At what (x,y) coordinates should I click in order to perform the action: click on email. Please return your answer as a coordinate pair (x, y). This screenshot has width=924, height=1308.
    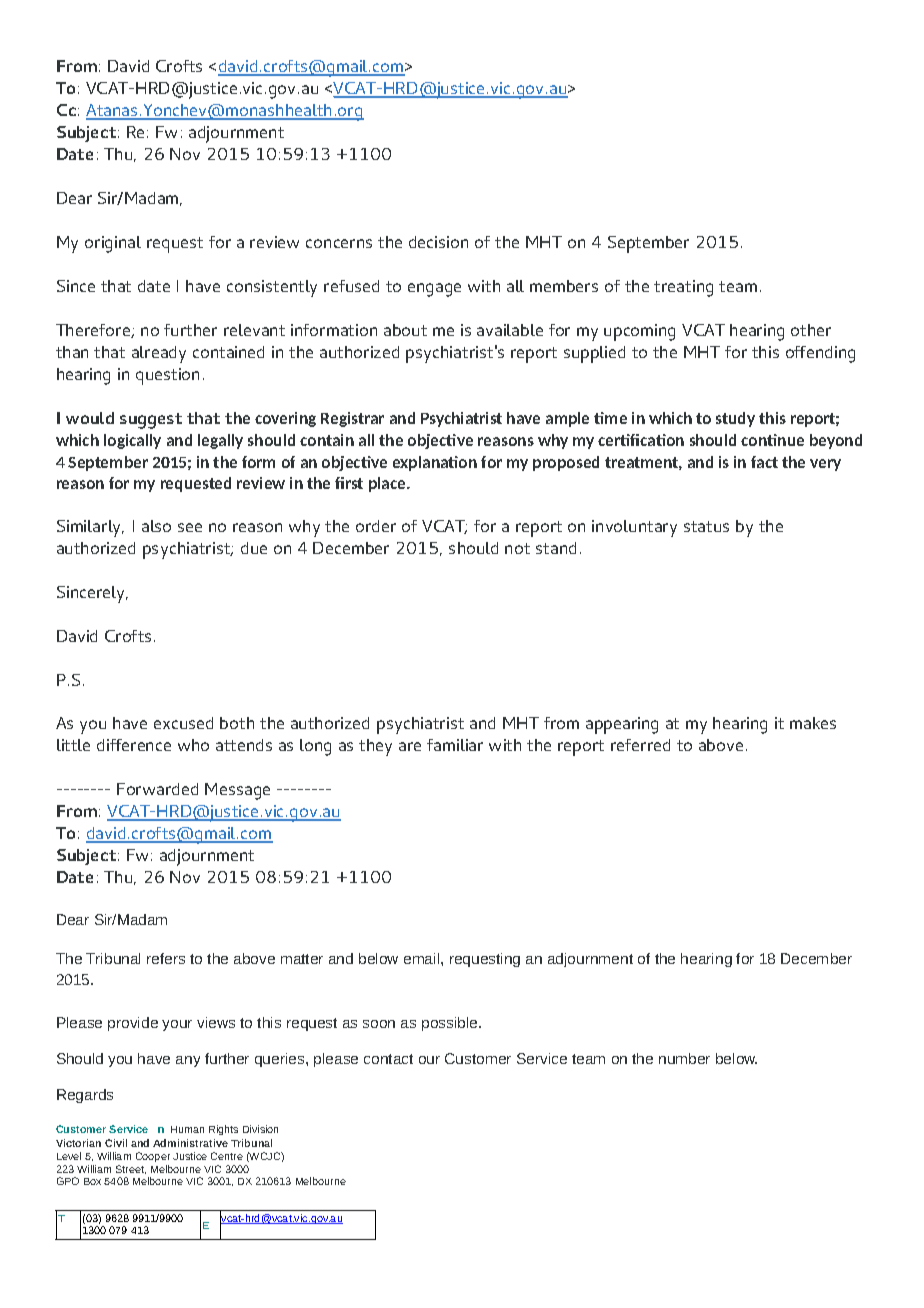
    Looking at the image, I should click on (423, 958).
